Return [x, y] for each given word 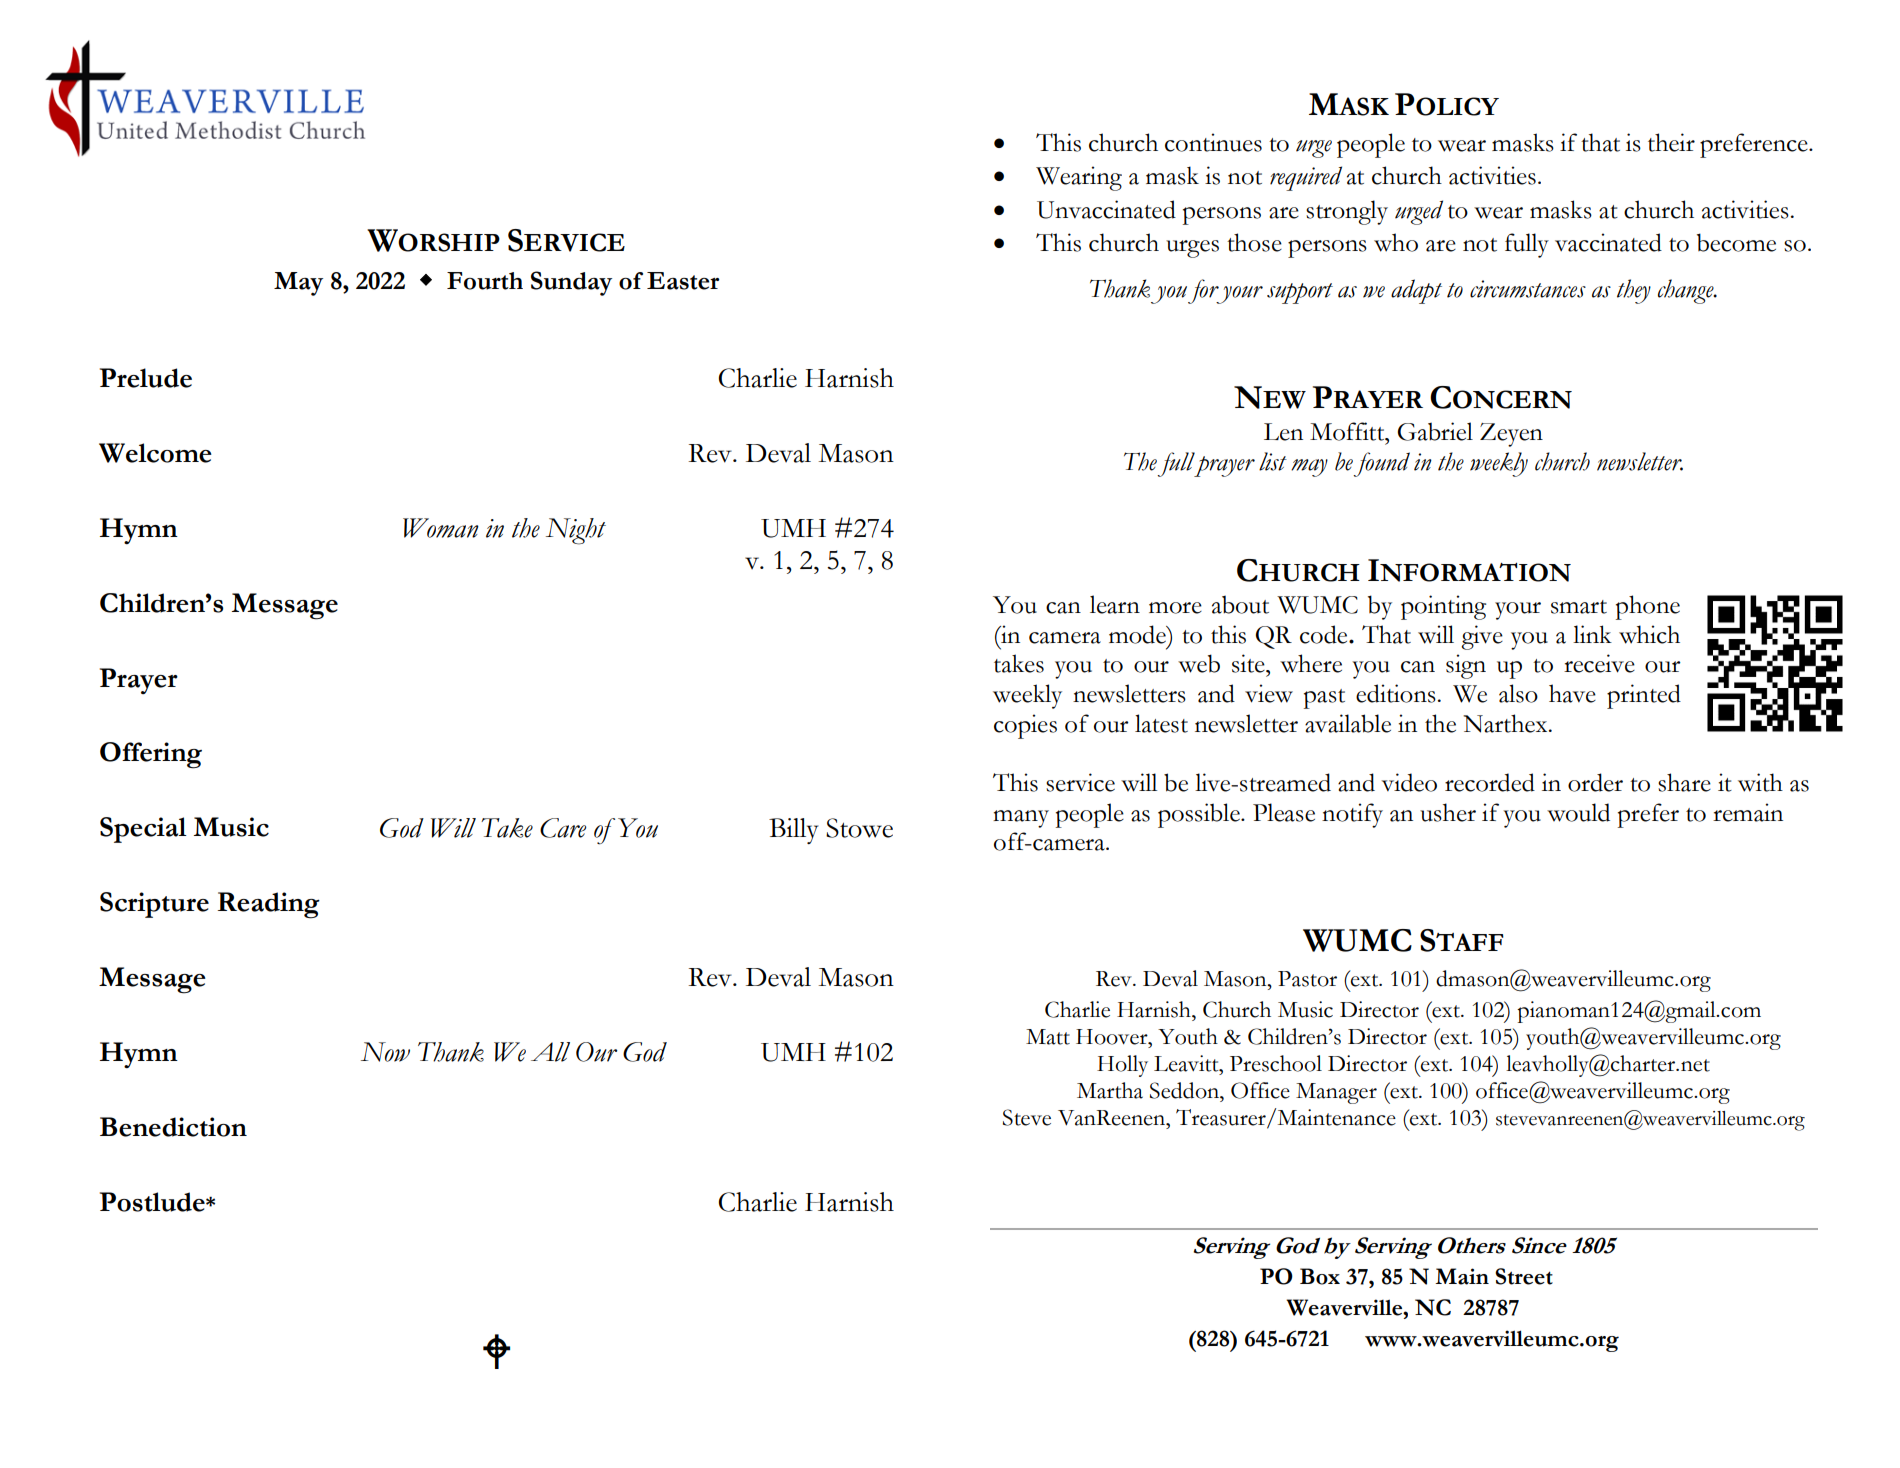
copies [1025, 726]
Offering [151, 755]
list [1273, 461]
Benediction [173, 1127]
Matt [1048, 1037]
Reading [269, 905]
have [1572, 693]
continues [1213, 142]
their [1671, 142]
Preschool [1276, 1063]
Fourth [485, 281]
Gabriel [1435, 431]
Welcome [155, 453]
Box [1320, 1276]
